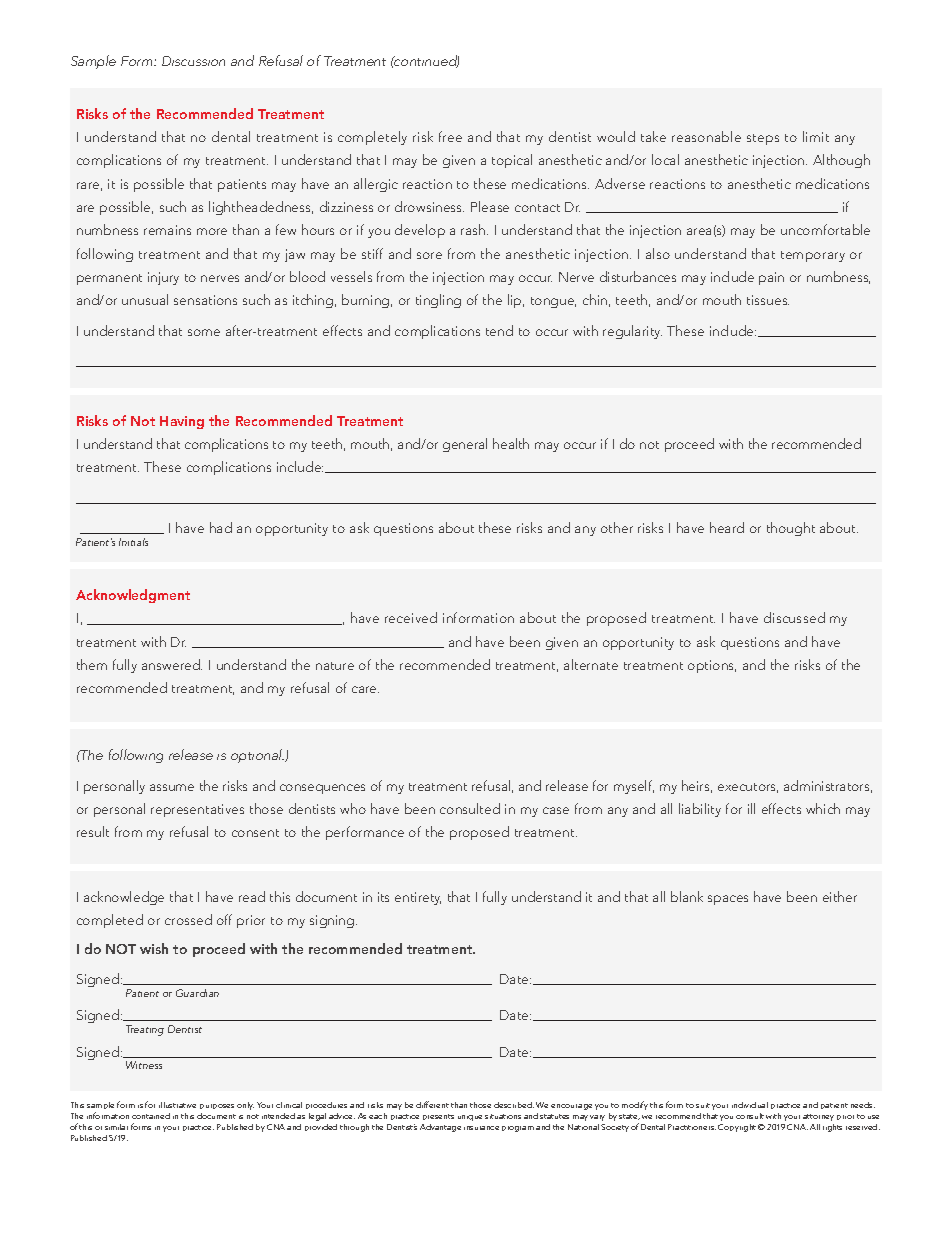 This page has height=1233, width=952. What do you see at coordinates (556, 810) in the page?
I see `case` at bounding box center [556, 810].
